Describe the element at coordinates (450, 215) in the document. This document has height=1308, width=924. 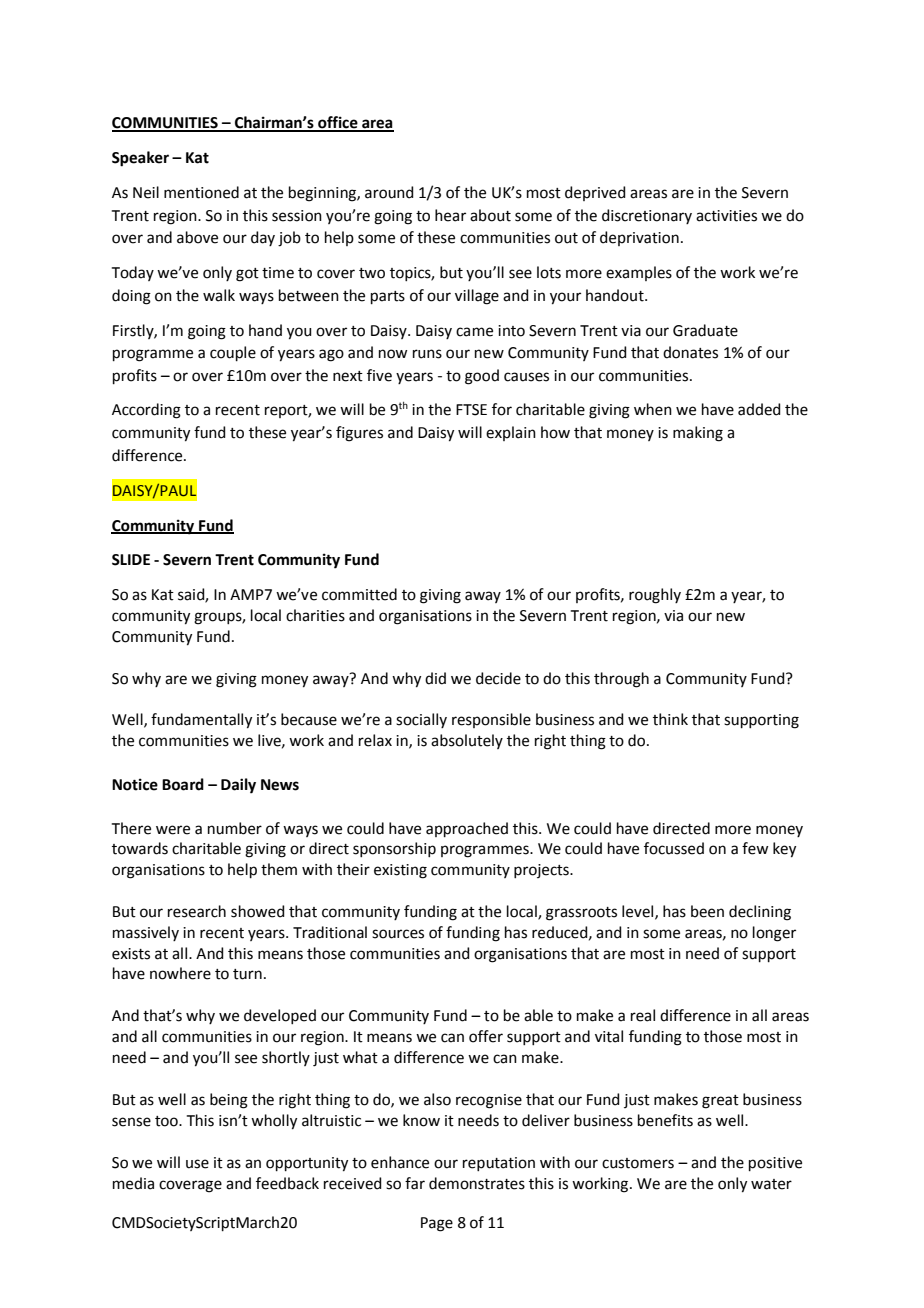
I see `hear` at that location.
